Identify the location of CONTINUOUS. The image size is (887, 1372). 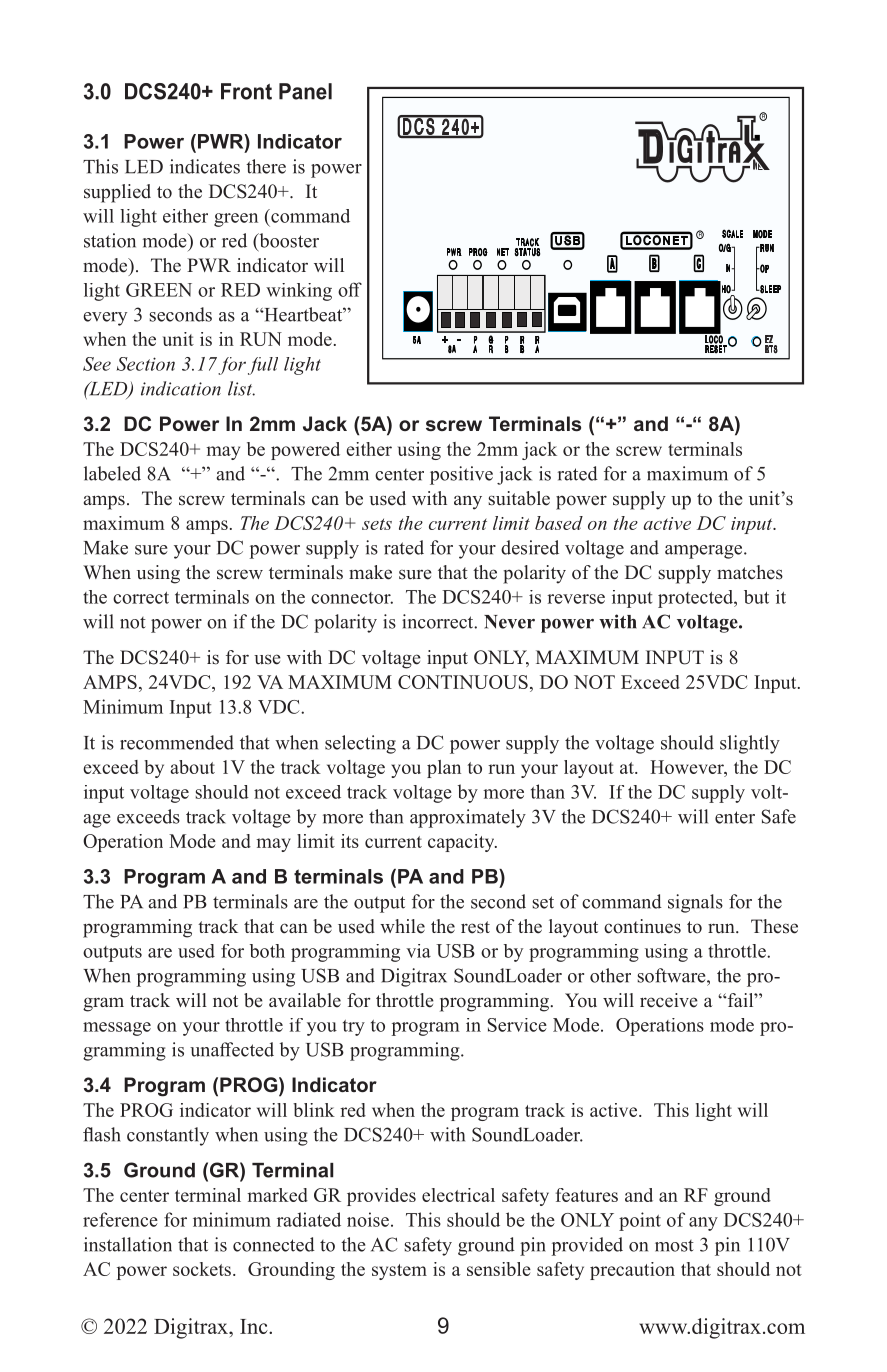
(463, 682).
